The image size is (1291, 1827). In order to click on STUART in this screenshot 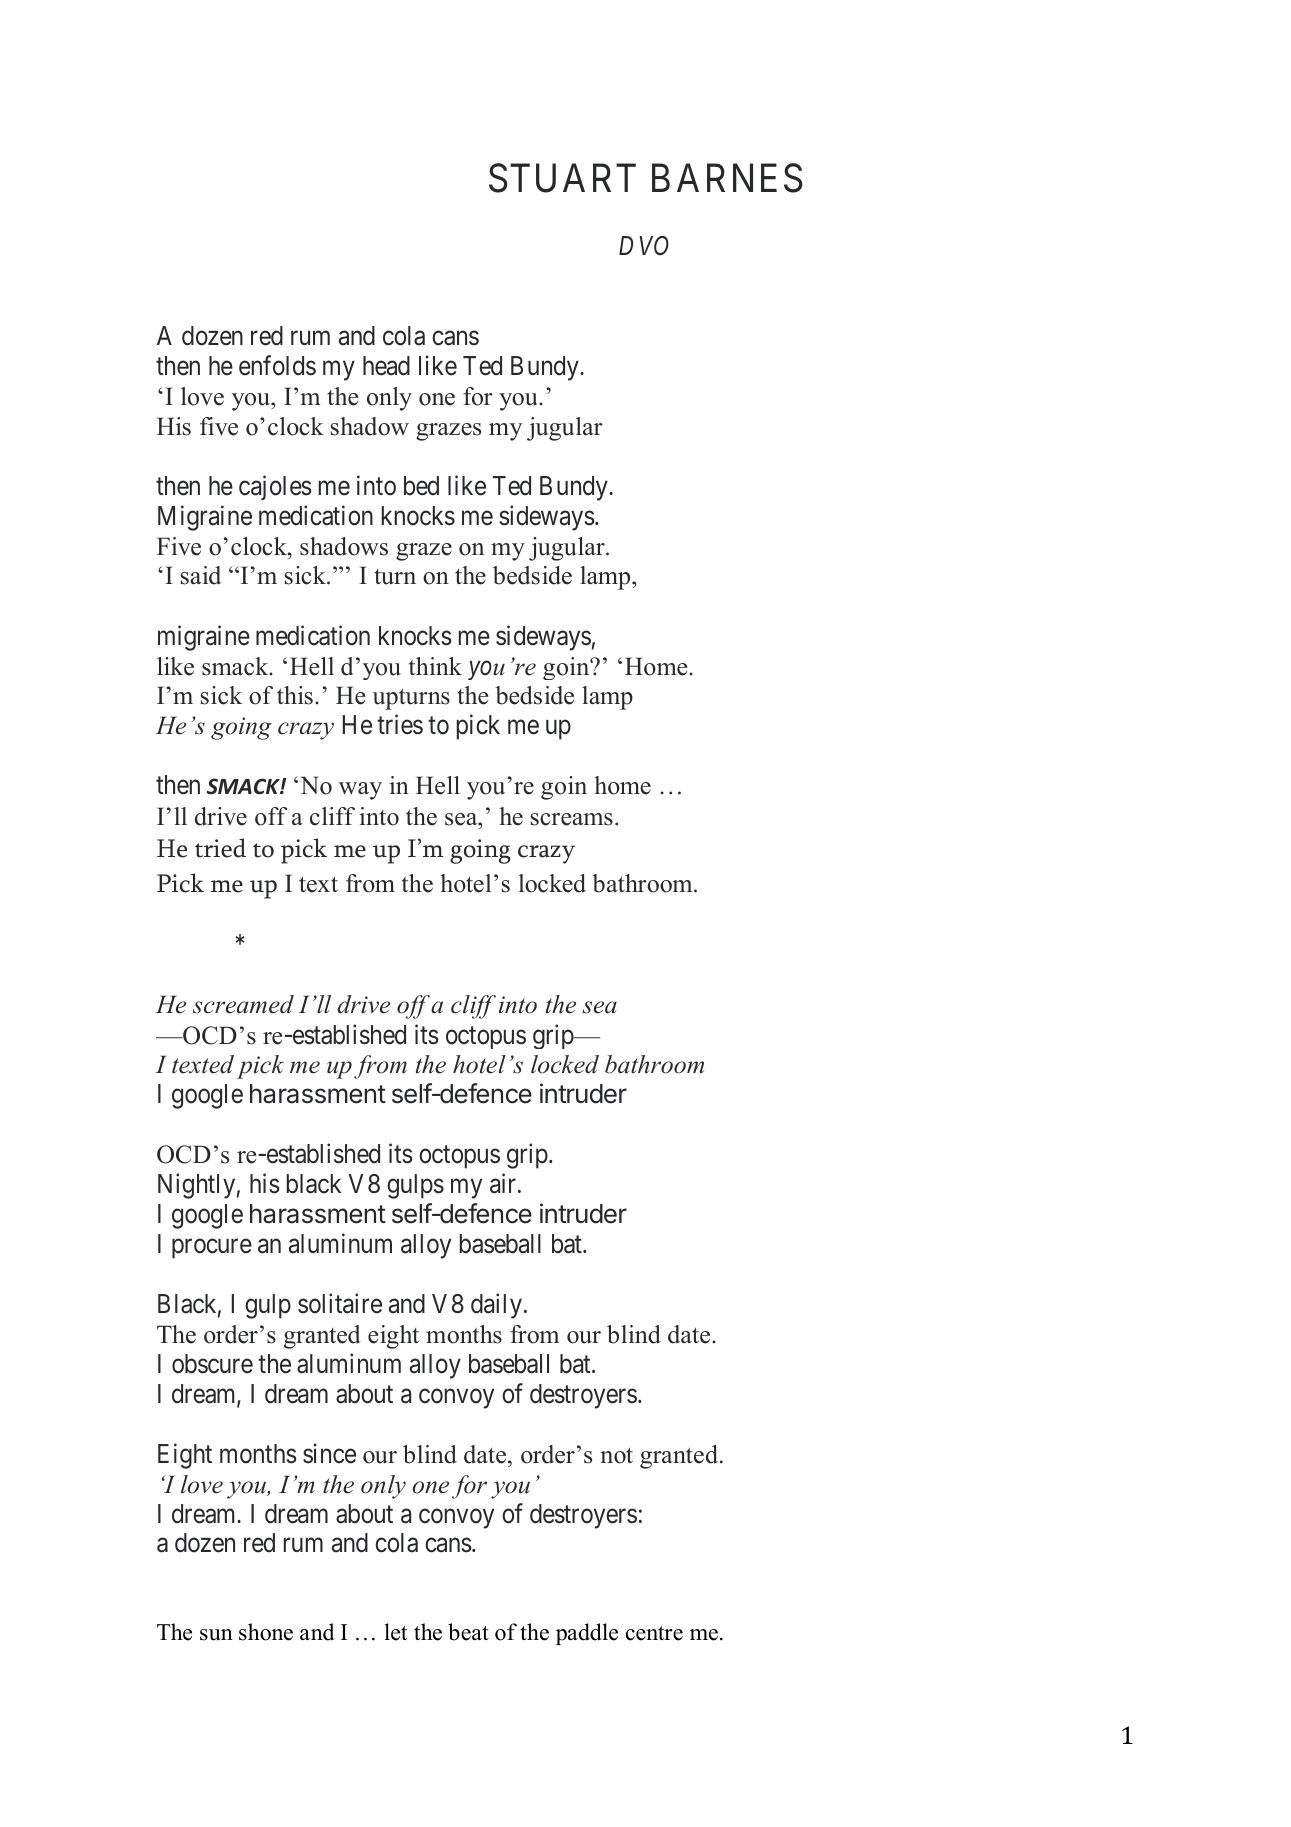, I will do `click(562, 178)`.
